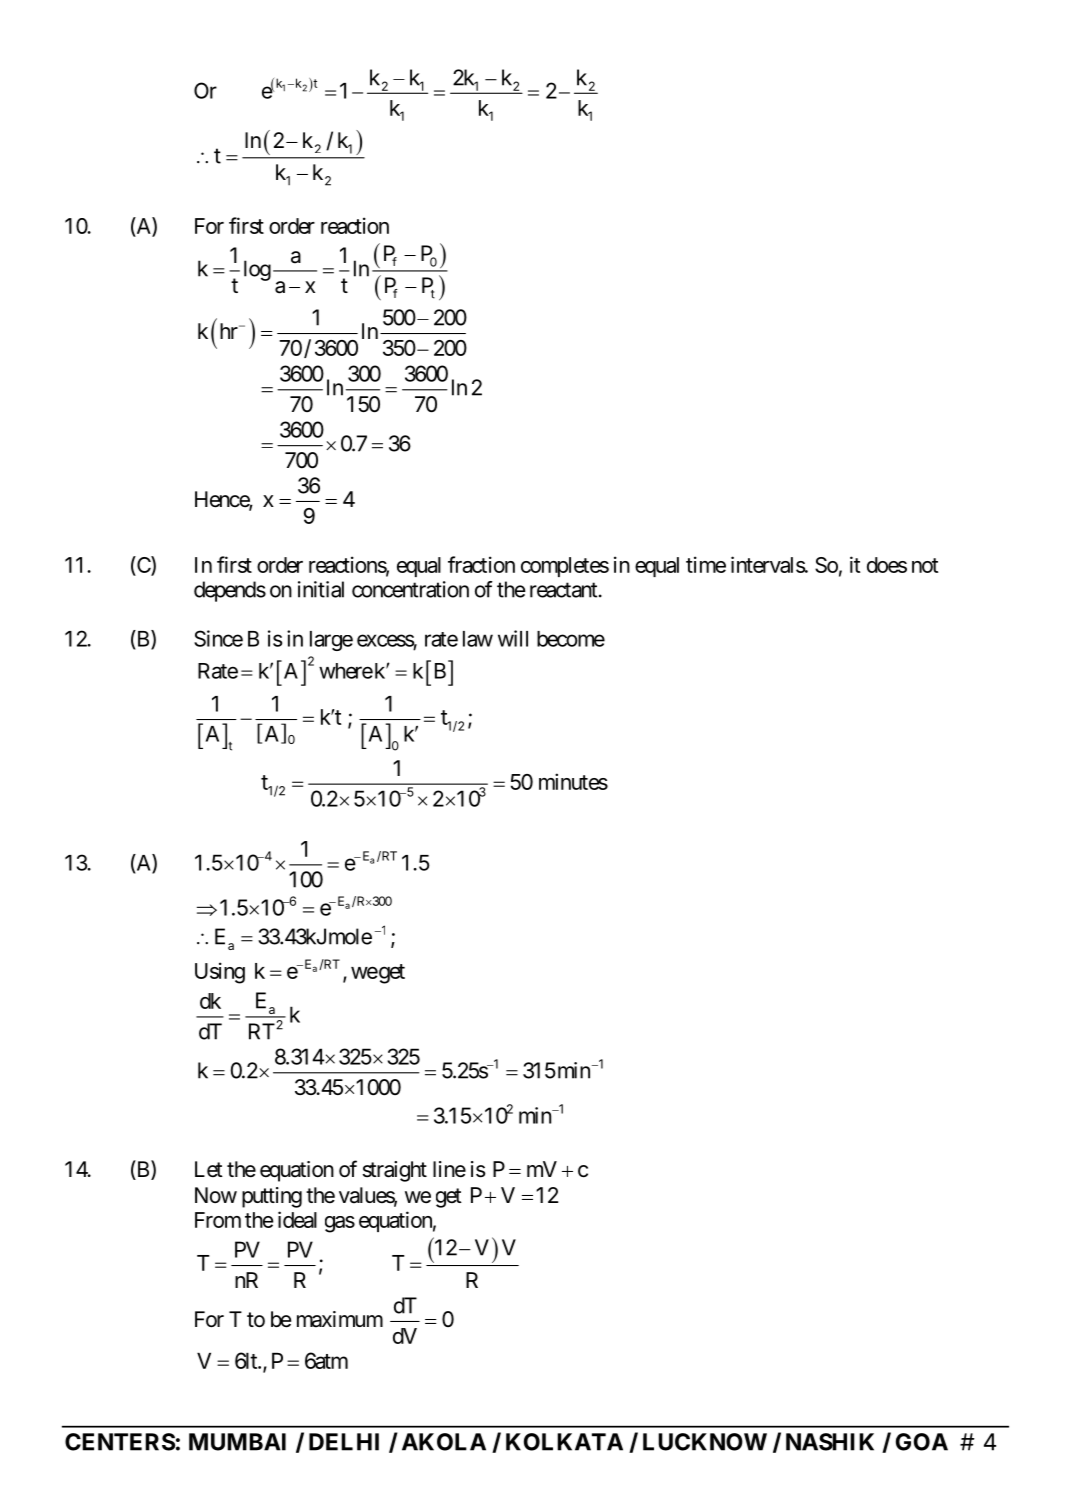  What do you see at coordinates (478, 639) in the screenshot?
I see `law` at bounding box center [478, 639].
